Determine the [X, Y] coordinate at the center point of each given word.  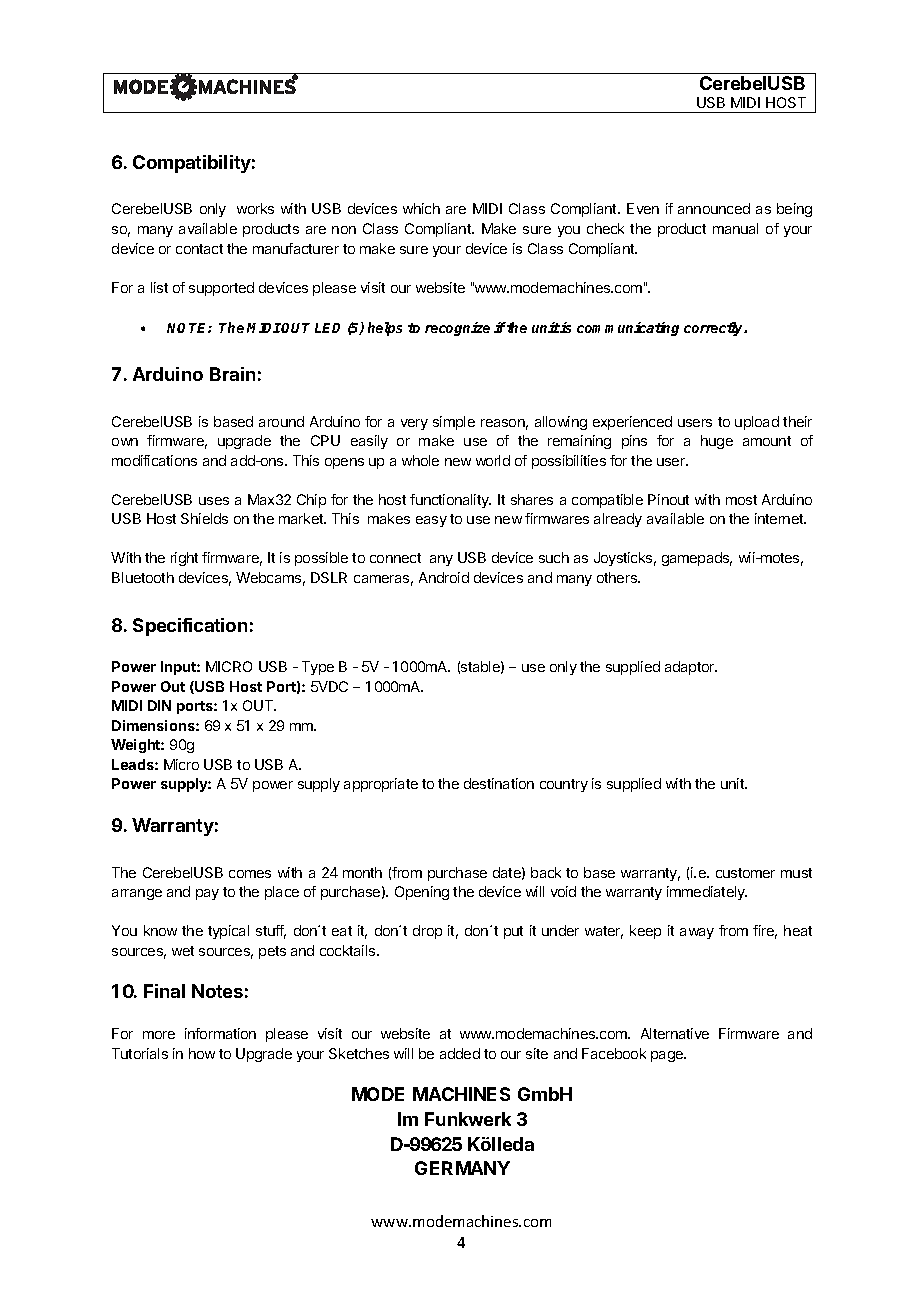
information [220, 1033]
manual [735, 228]
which [421, 208]
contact [199, 249]
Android [444, 577]
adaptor [691, 668]
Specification [190, 627]
